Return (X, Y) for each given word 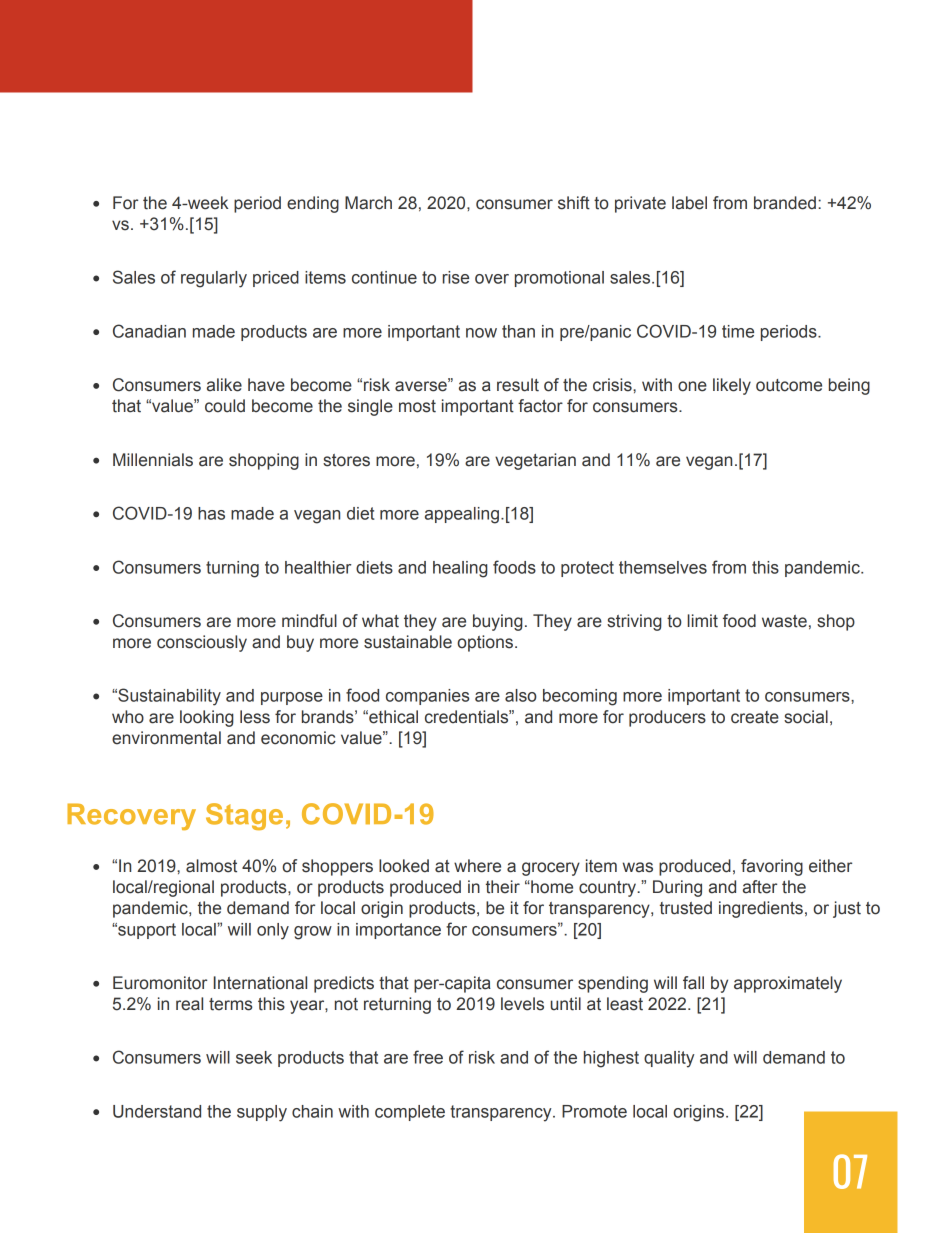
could (225, 406)
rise (456, 277)
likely (732, 386)
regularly (214, 279)
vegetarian (535, 461)
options (485, 643)
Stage (244, 816)
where (477, 866)
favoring (772, 867)
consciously (202, 643)
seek (254, 1057)
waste (784, 621)
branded (785, 203)
